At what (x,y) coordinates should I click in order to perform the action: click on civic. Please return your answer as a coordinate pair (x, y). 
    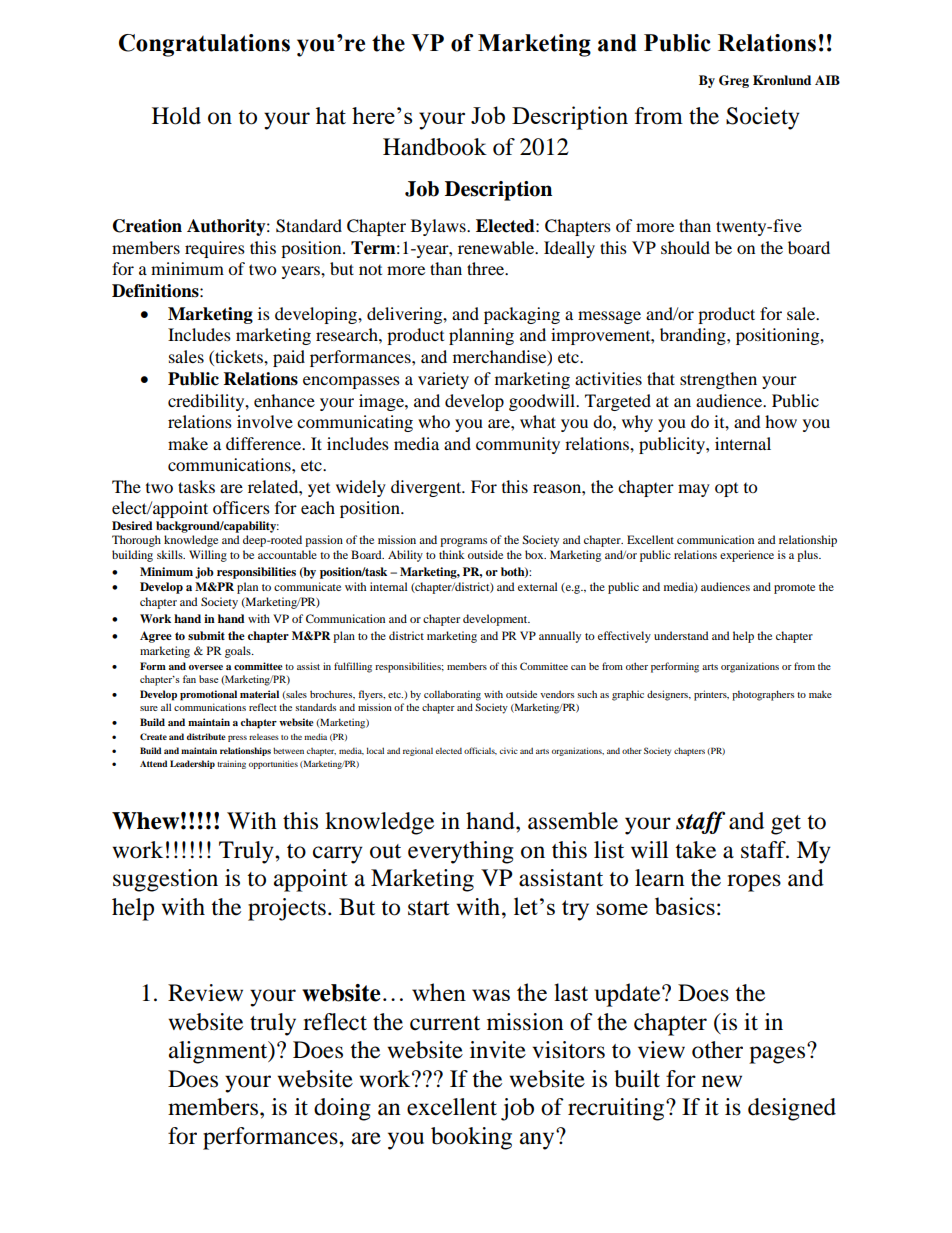
    Looking at the image, I should click on (509, 751).
